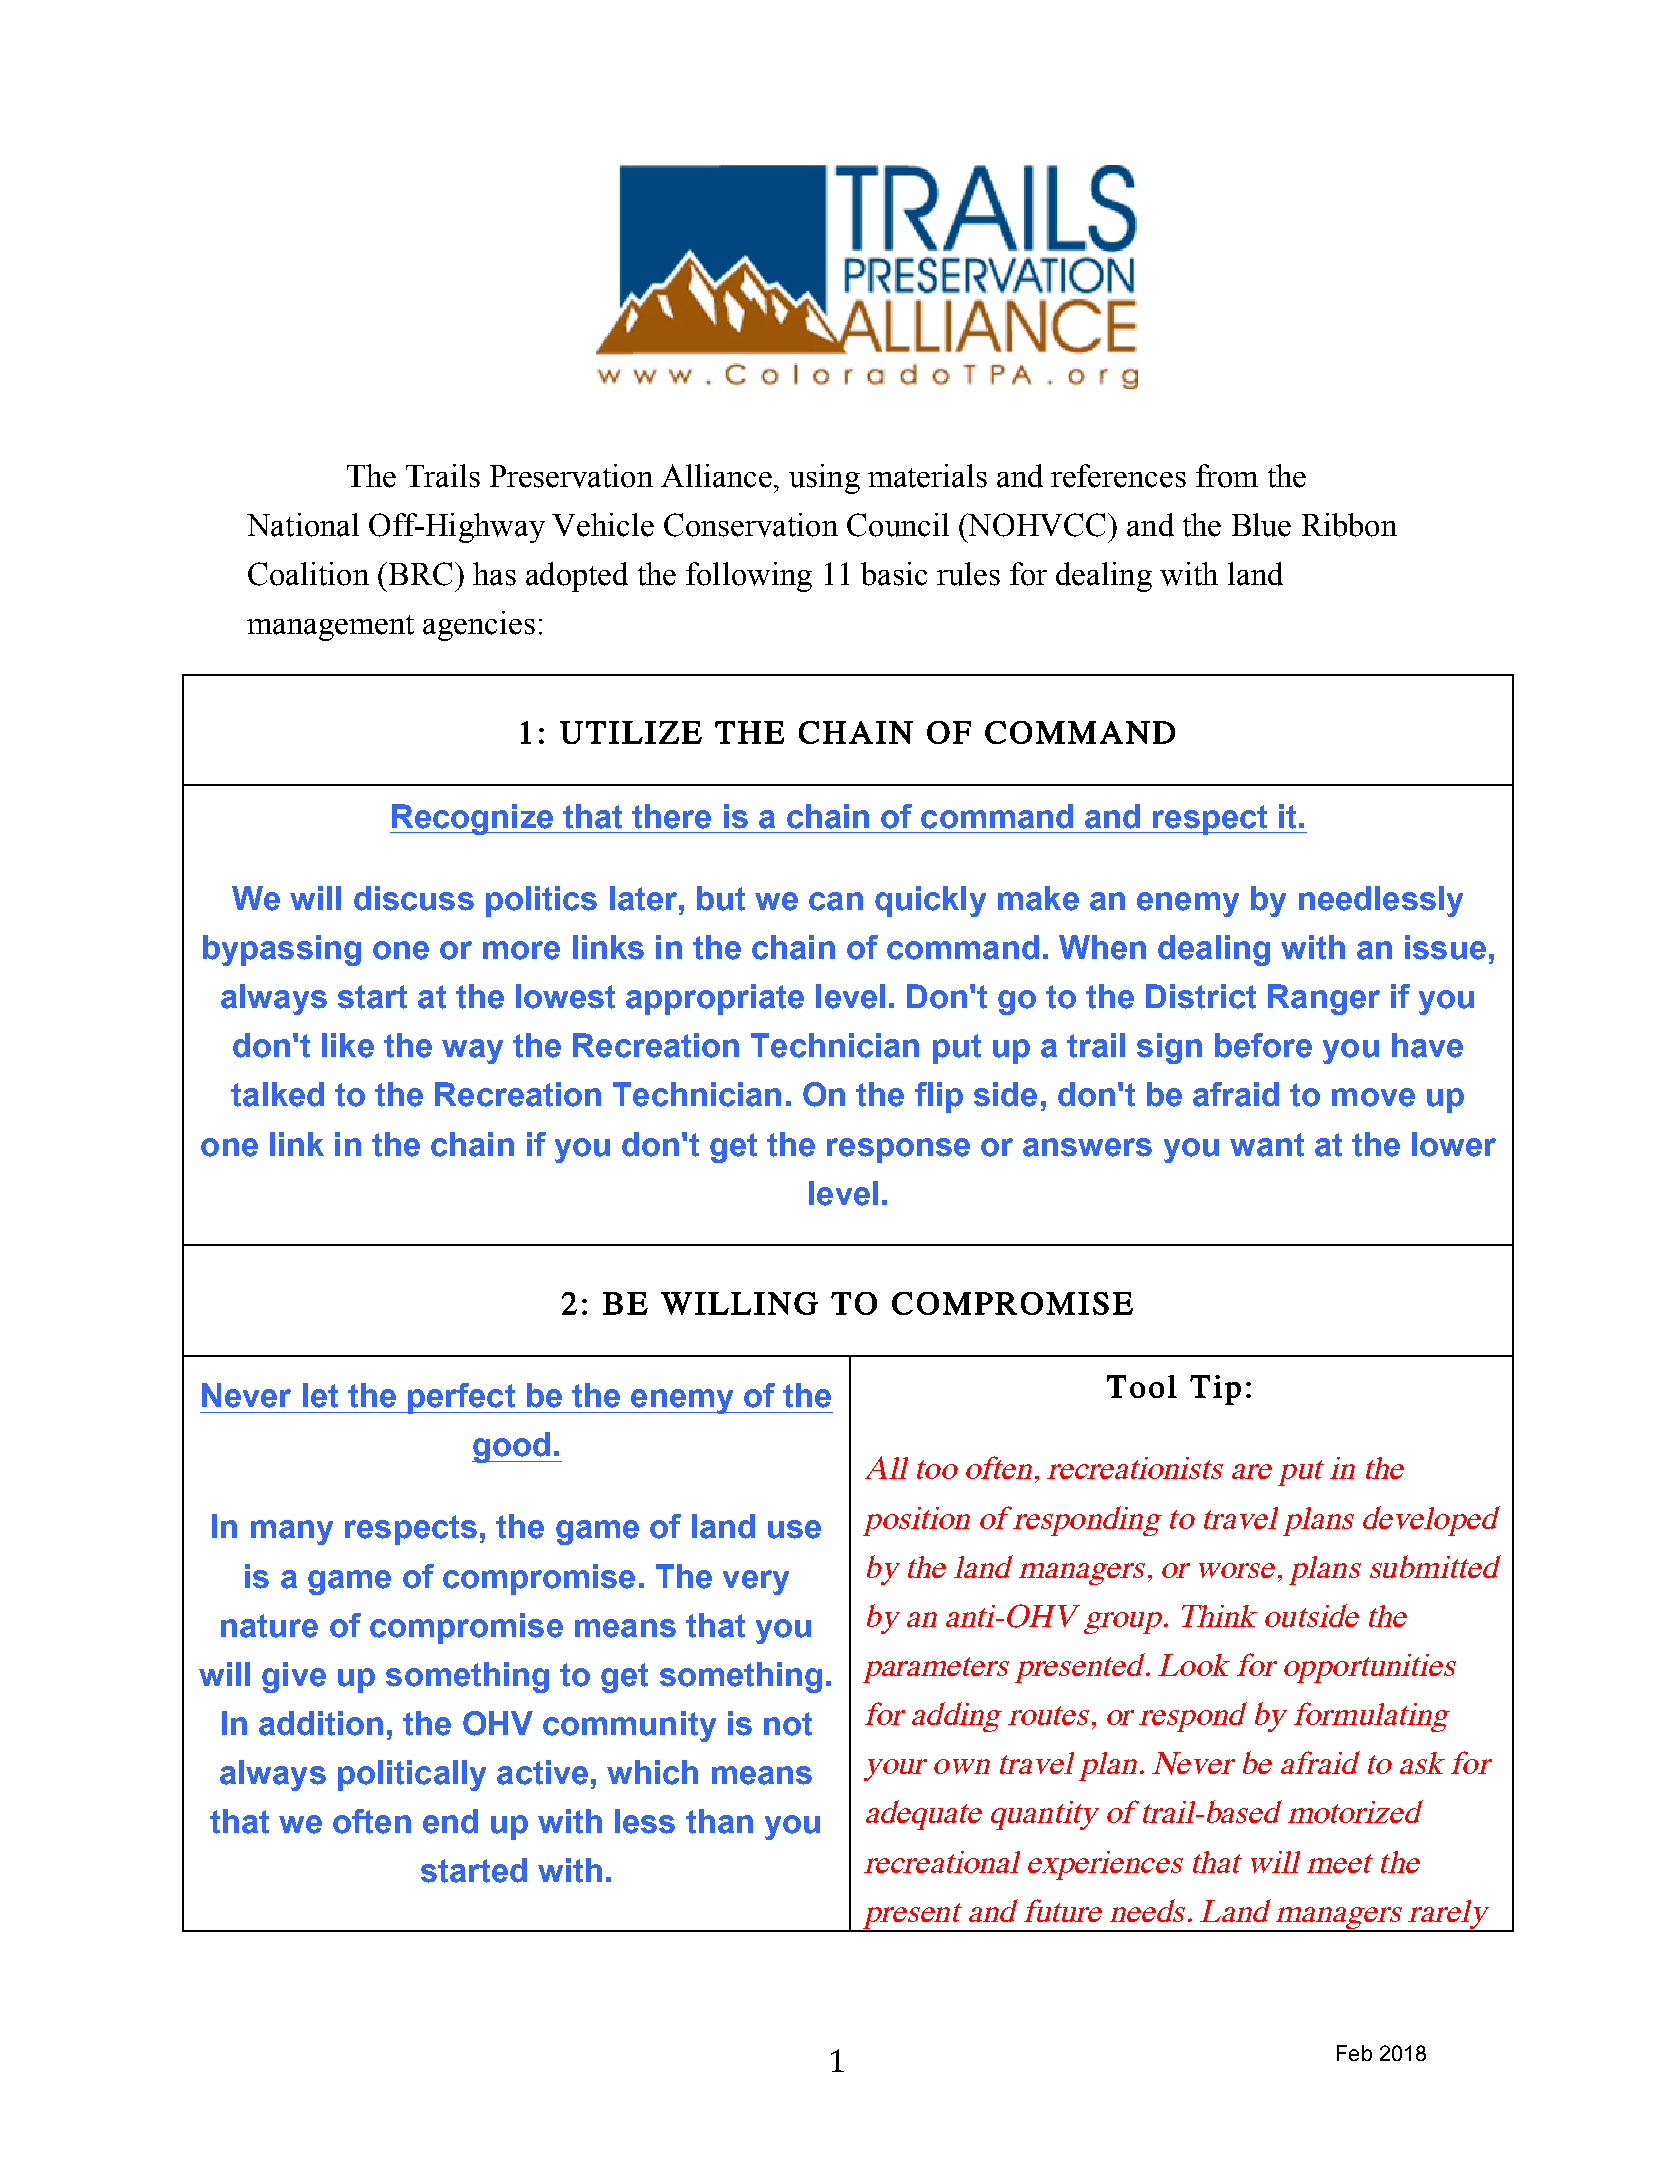  What do you see at coordinates (939, 1097) in the document?
I see `flip` at bounding box center [939, 1097].
